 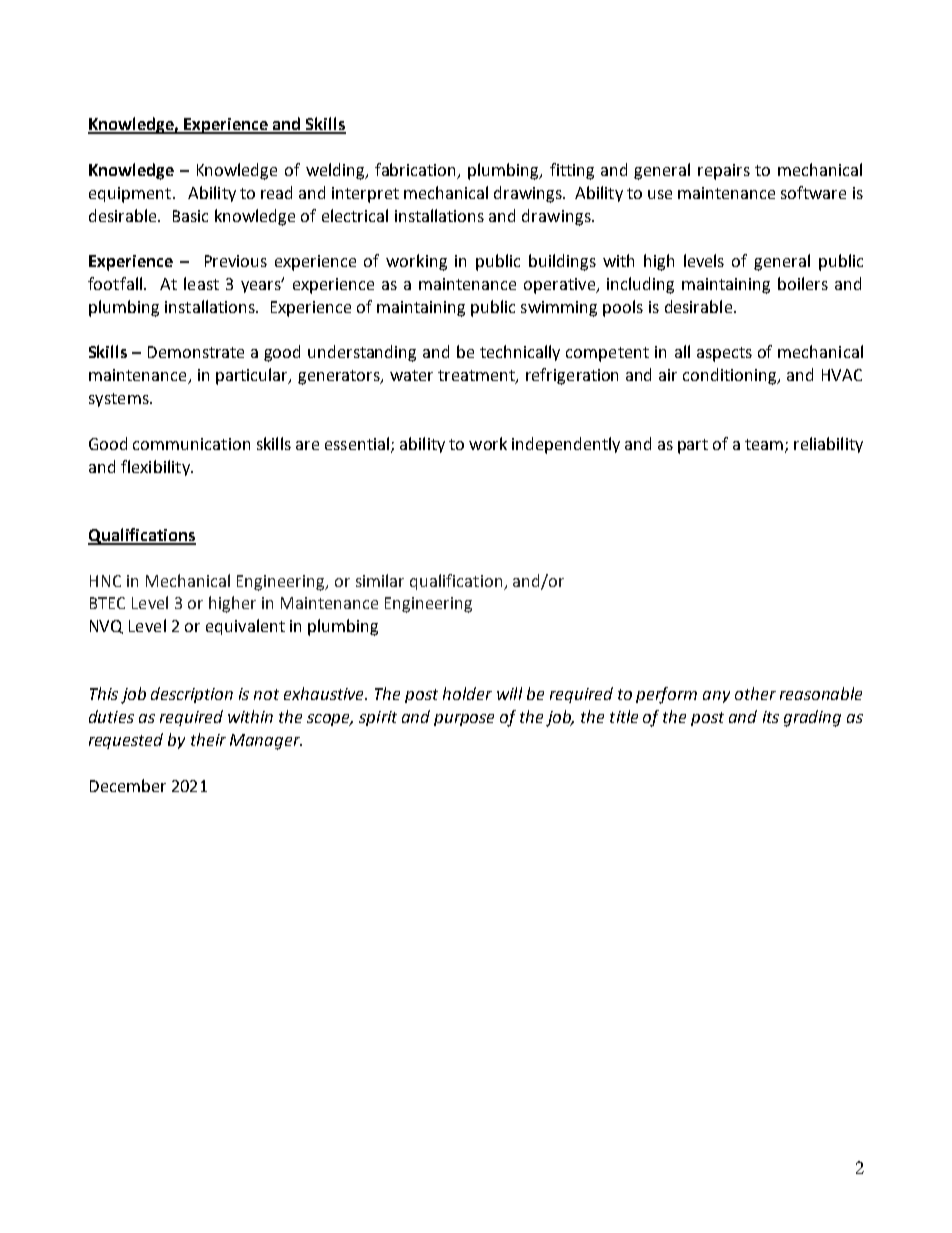 I want to click on similar, so click(x=380, y=580).
